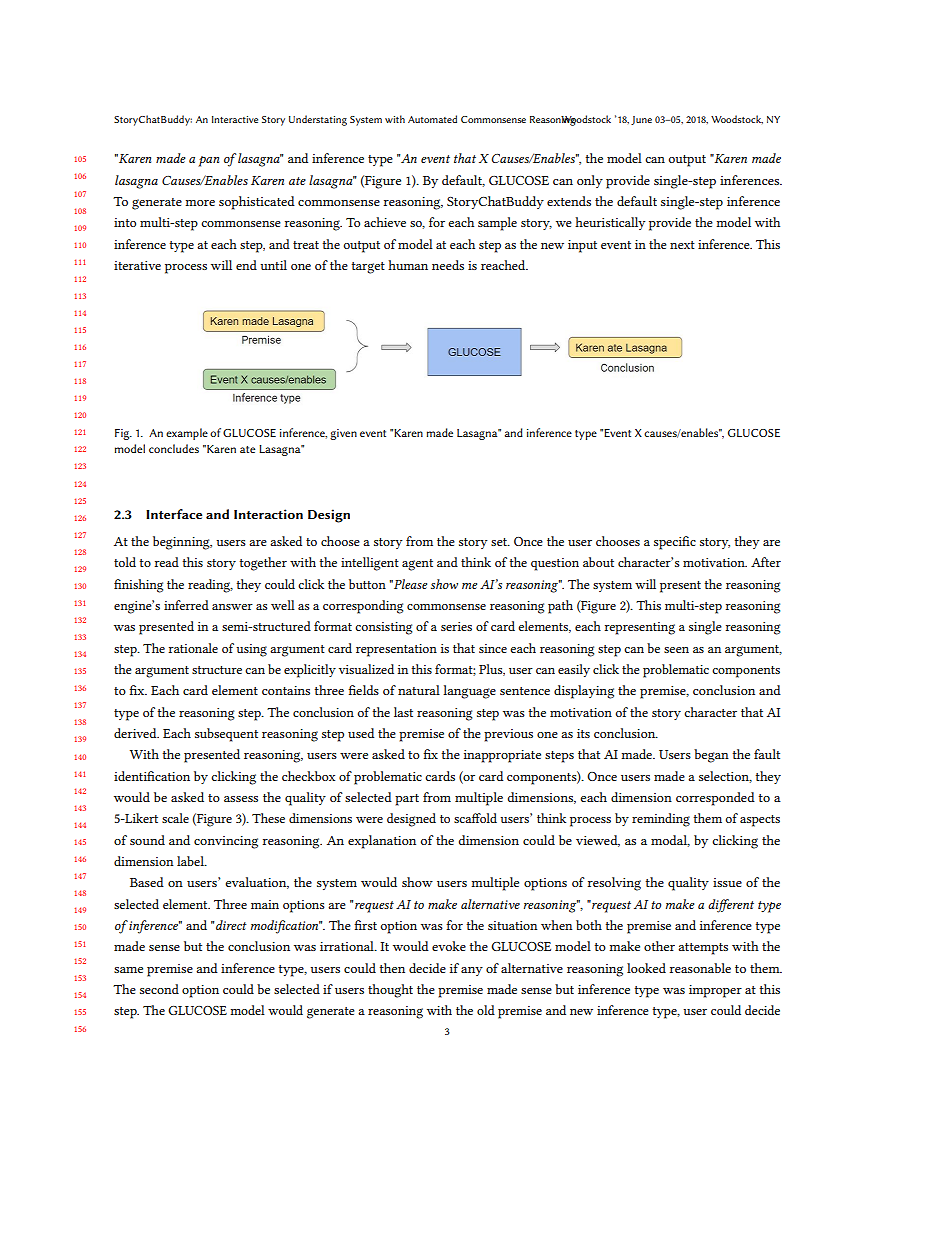 The image size is (952, 1233). I want to click on pan, so click(208, 161).
